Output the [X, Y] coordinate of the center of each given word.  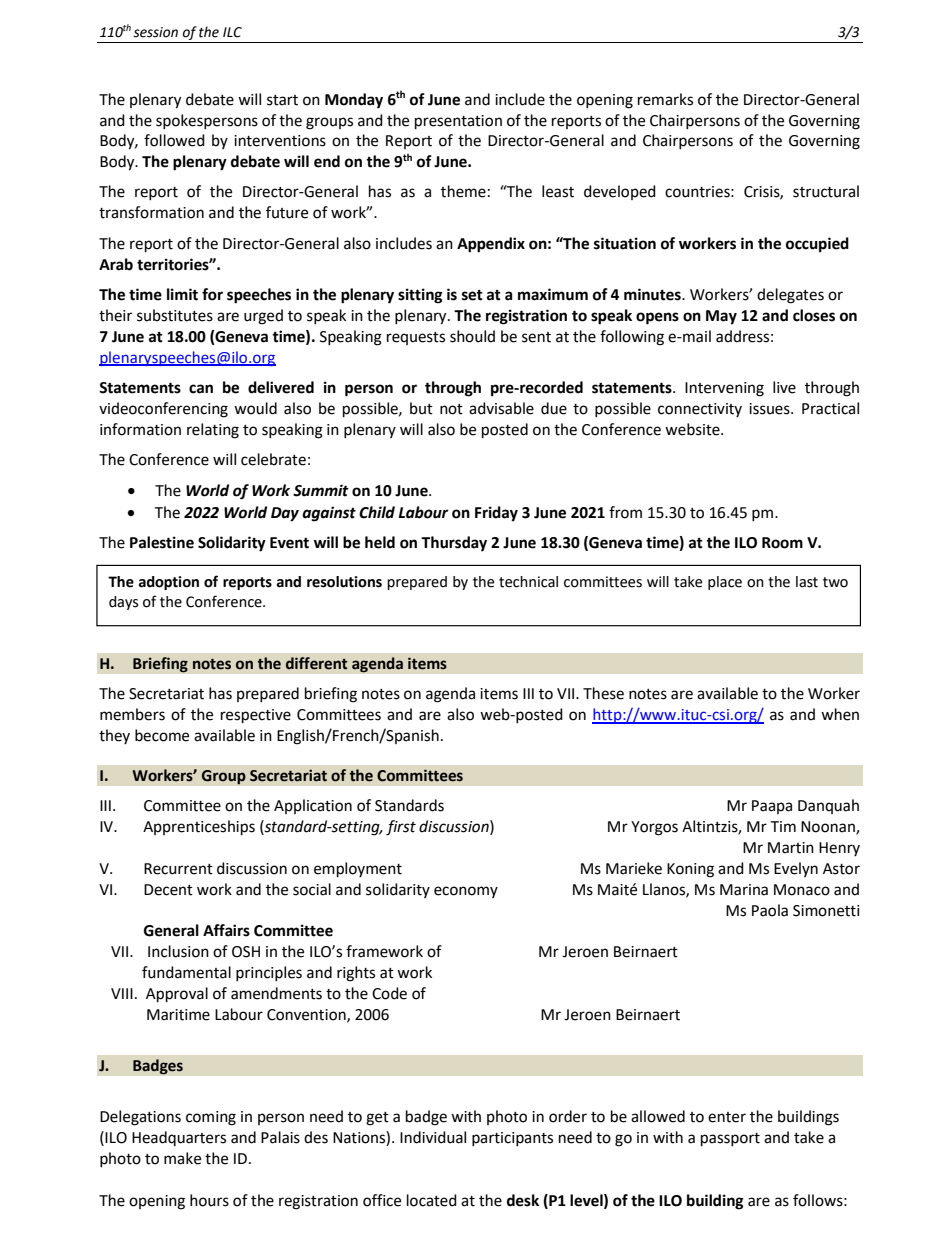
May [721, 317]
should [472, 336]
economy [466, 892]
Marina [744, 890]
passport [730, 1140]
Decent [168, 890]
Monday [354, 101]
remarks [665, 99]
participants [512, 1139]
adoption [169, 583]
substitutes [175, 315]
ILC [232, 32]
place [725, 583]
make [182, 1158]
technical [528, 582]
